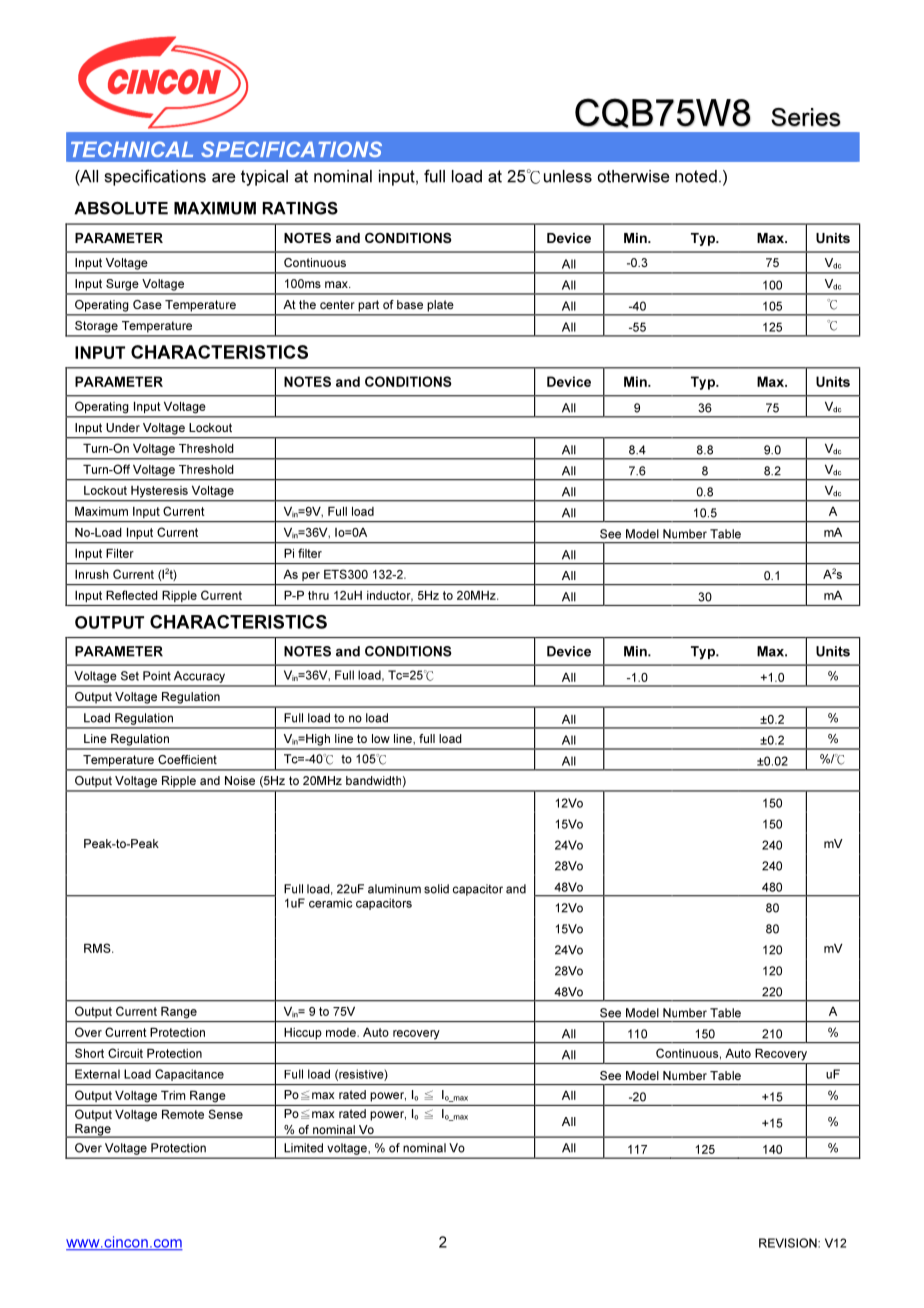 This document has height=1308, width=924. I want to click on TECHNICAL, so click(132, 149).
